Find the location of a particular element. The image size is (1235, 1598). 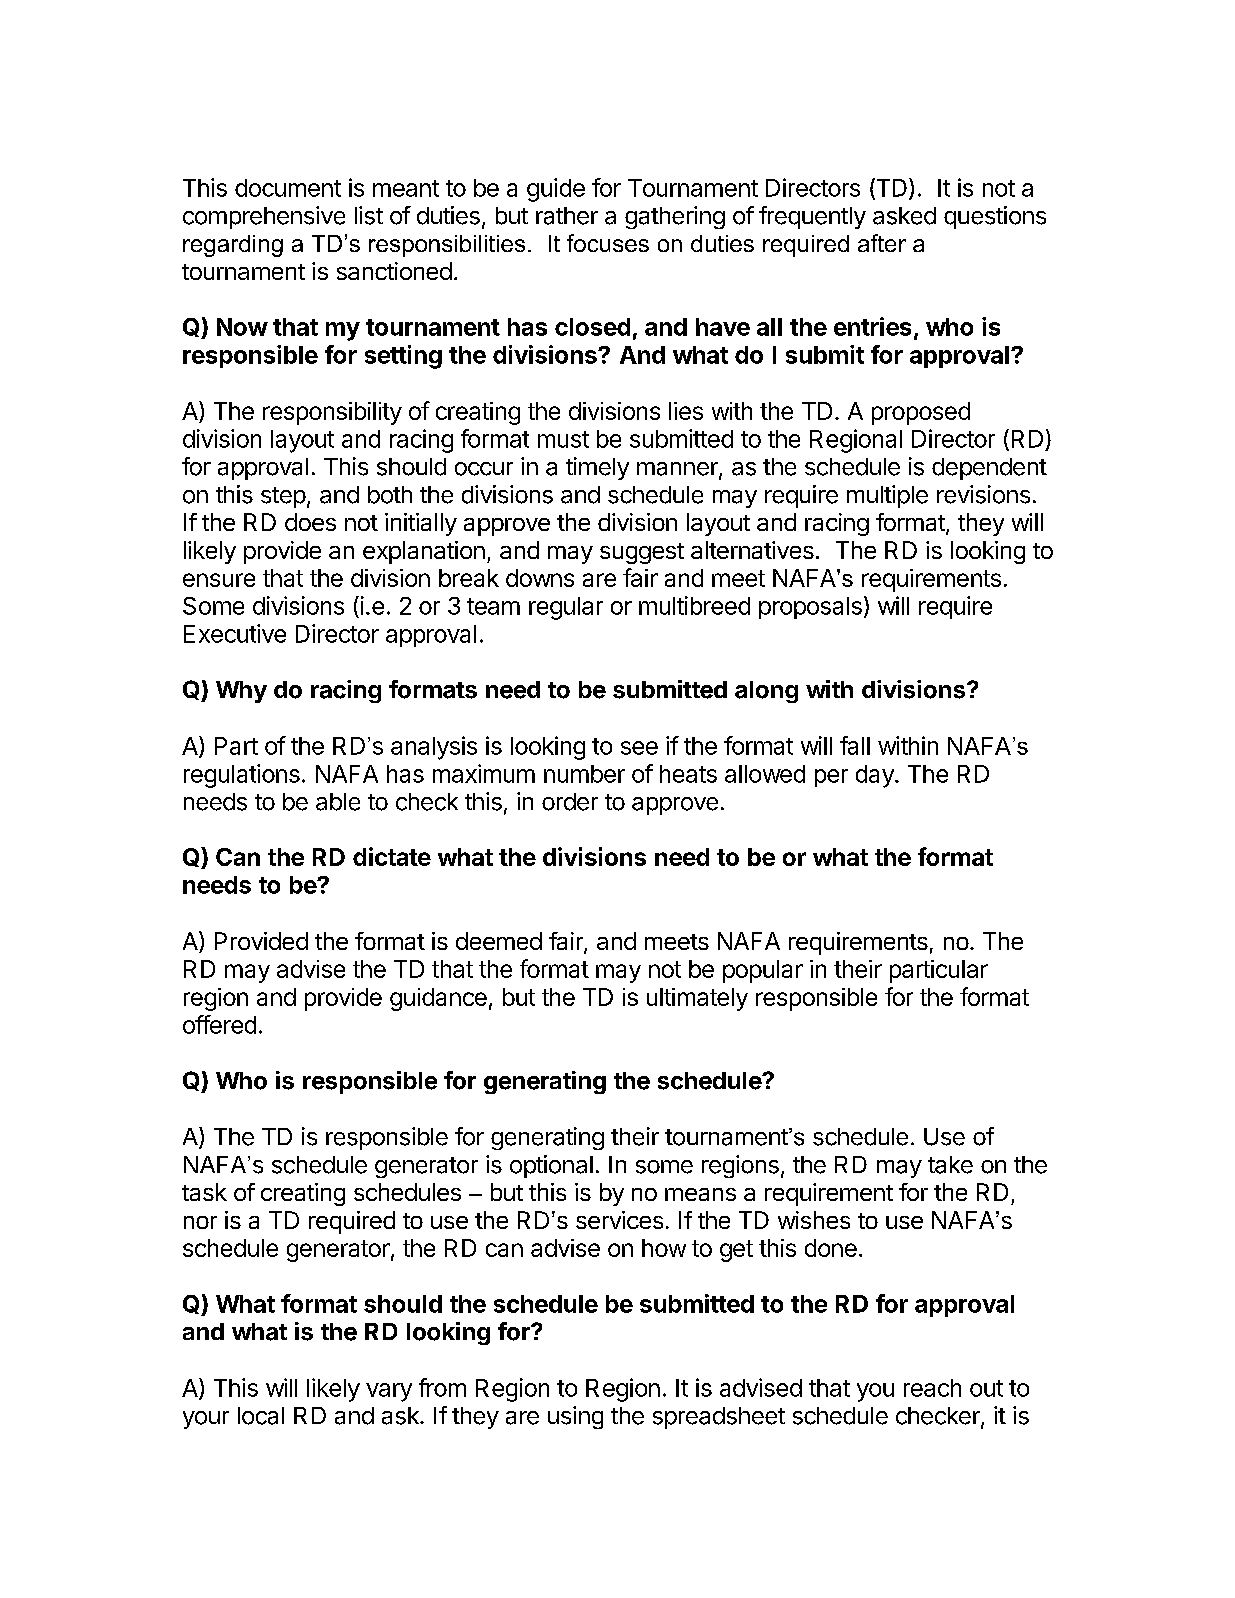

focuses is located at coordinates (608, 243).
